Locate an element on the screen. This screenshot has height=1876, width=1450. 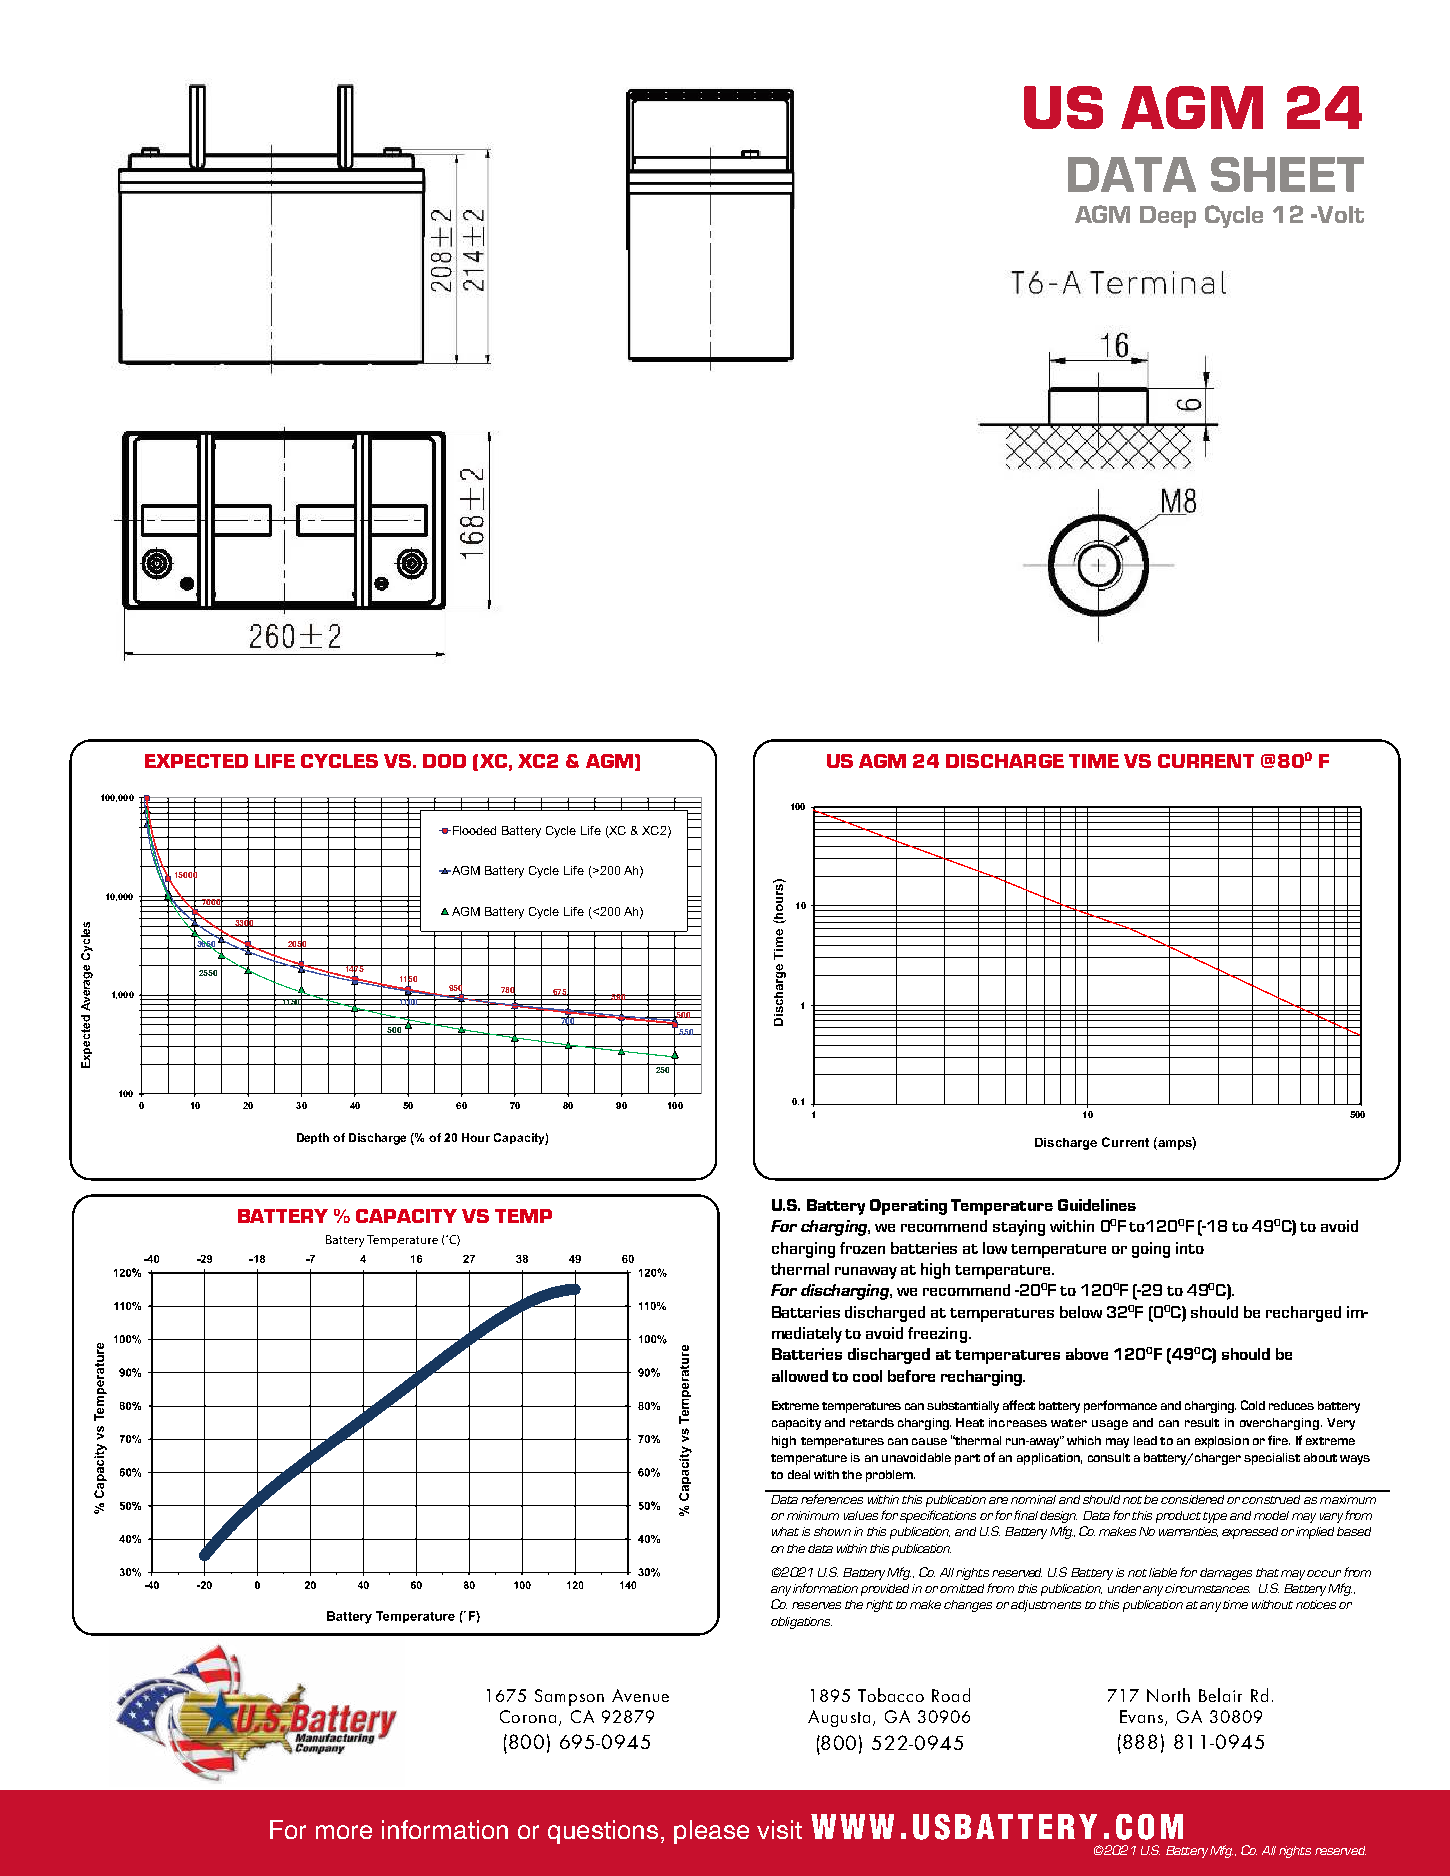
Evans is located at coordinates (1141, 1716).
